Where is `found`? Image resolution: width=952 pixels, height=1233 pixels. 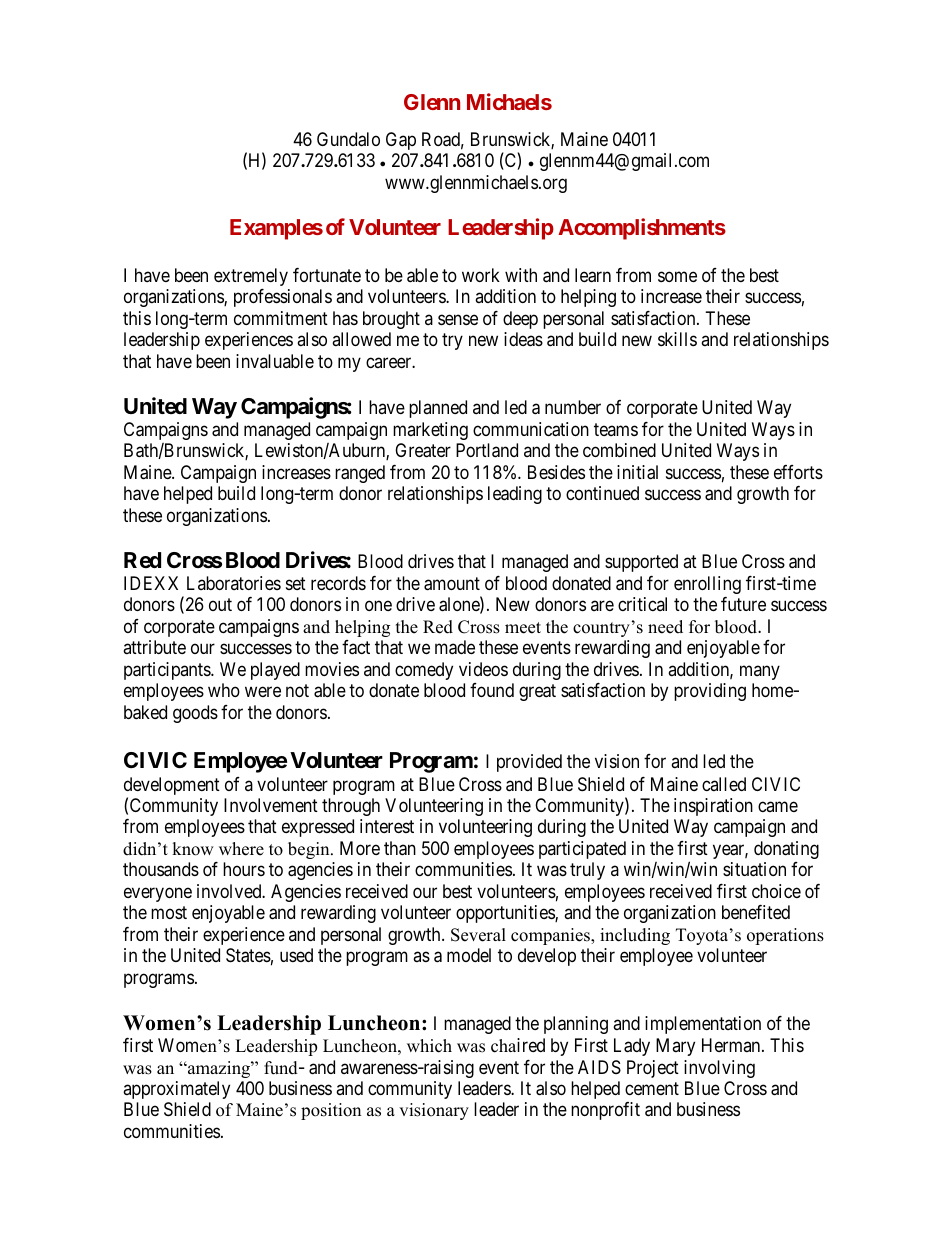 found is located at coordinates (492, 690).
